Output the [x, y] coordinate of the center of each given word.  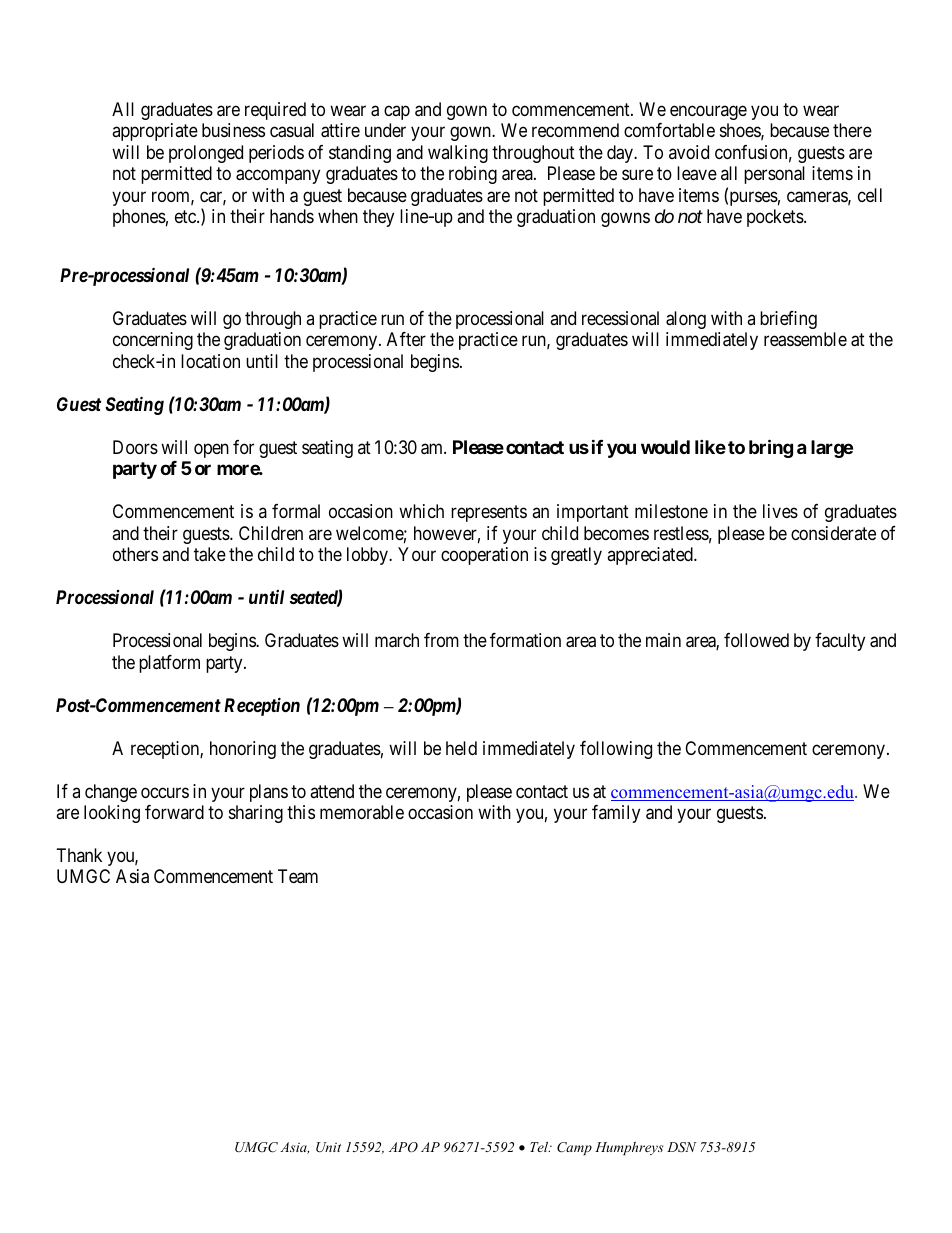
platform [169, 664]
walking [458, 154]
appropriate [155, 132]
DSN [682, 1147]
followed [756, 640]
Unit [328, 1147]
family [616, 814]
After [406, 339]
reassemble [805, 339]
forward [174, 812]
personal [774, 175]
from [441, 640]
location [210, 361]
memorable [362, 812]
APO [403, 1147]
